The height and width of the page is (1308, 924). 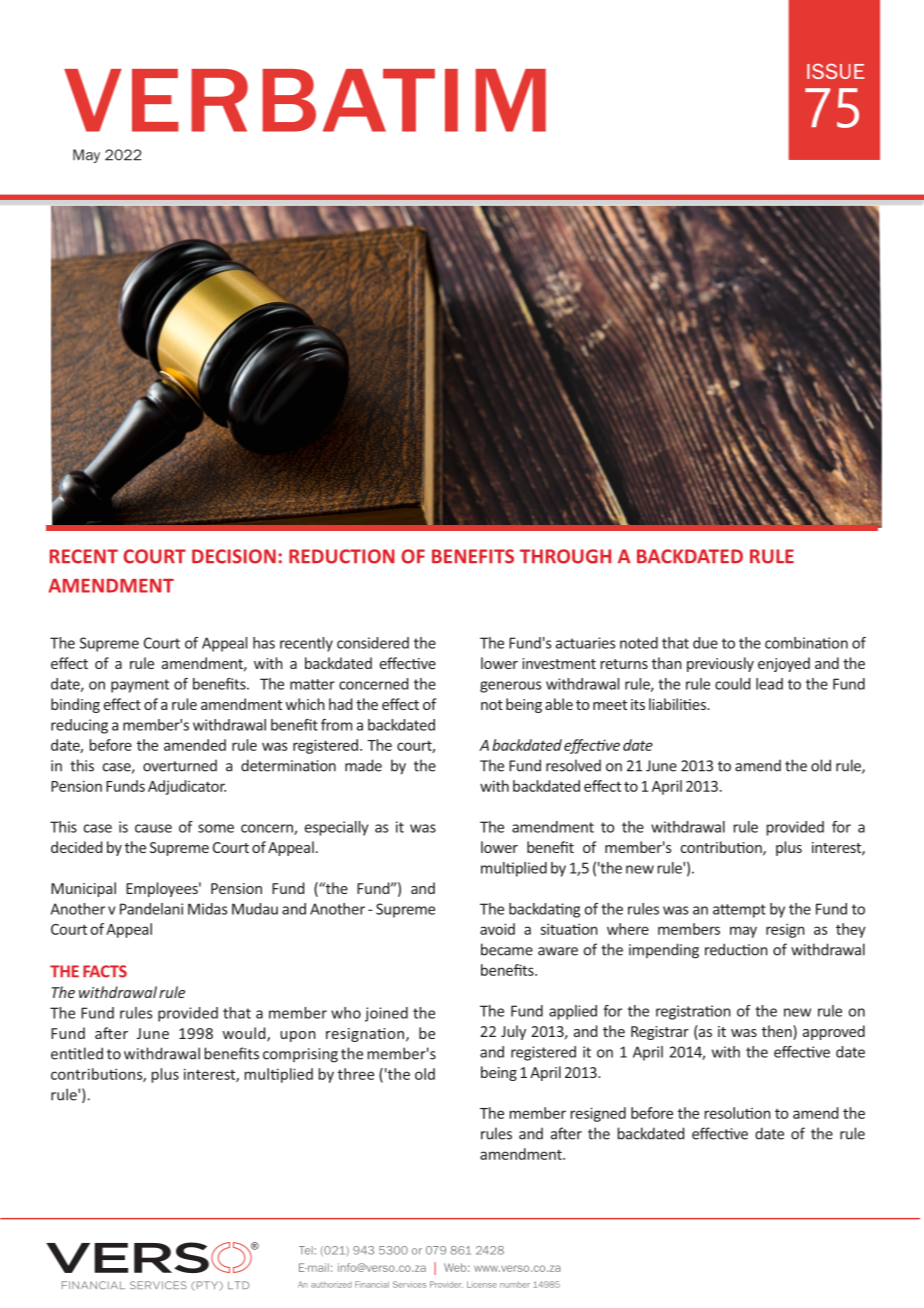 What do you see at coordinates (705, 643) in the page?
I see `due` at bounding box center [705, 643].
